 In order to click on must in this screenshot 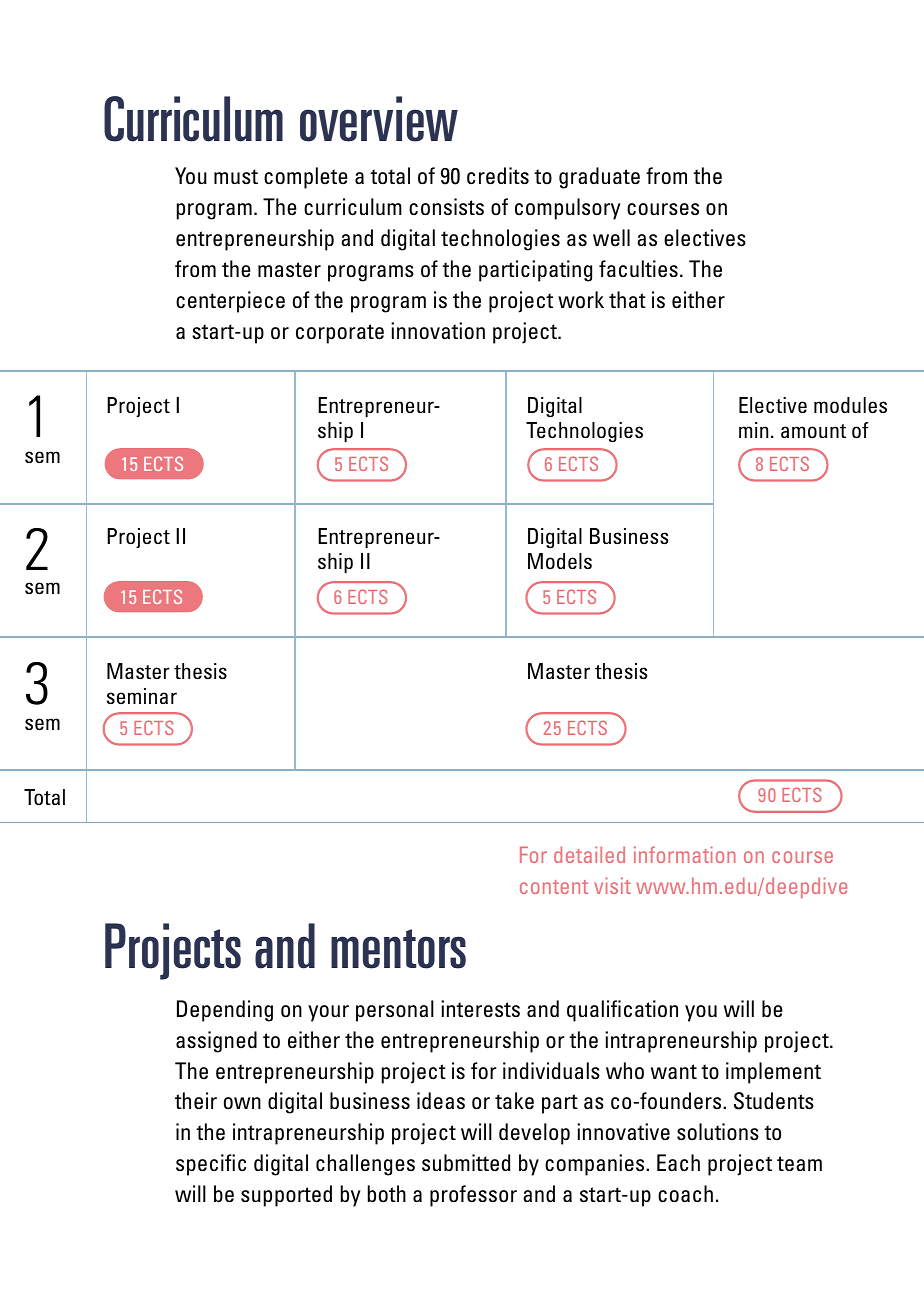, I will do `click(236, 177)`.
